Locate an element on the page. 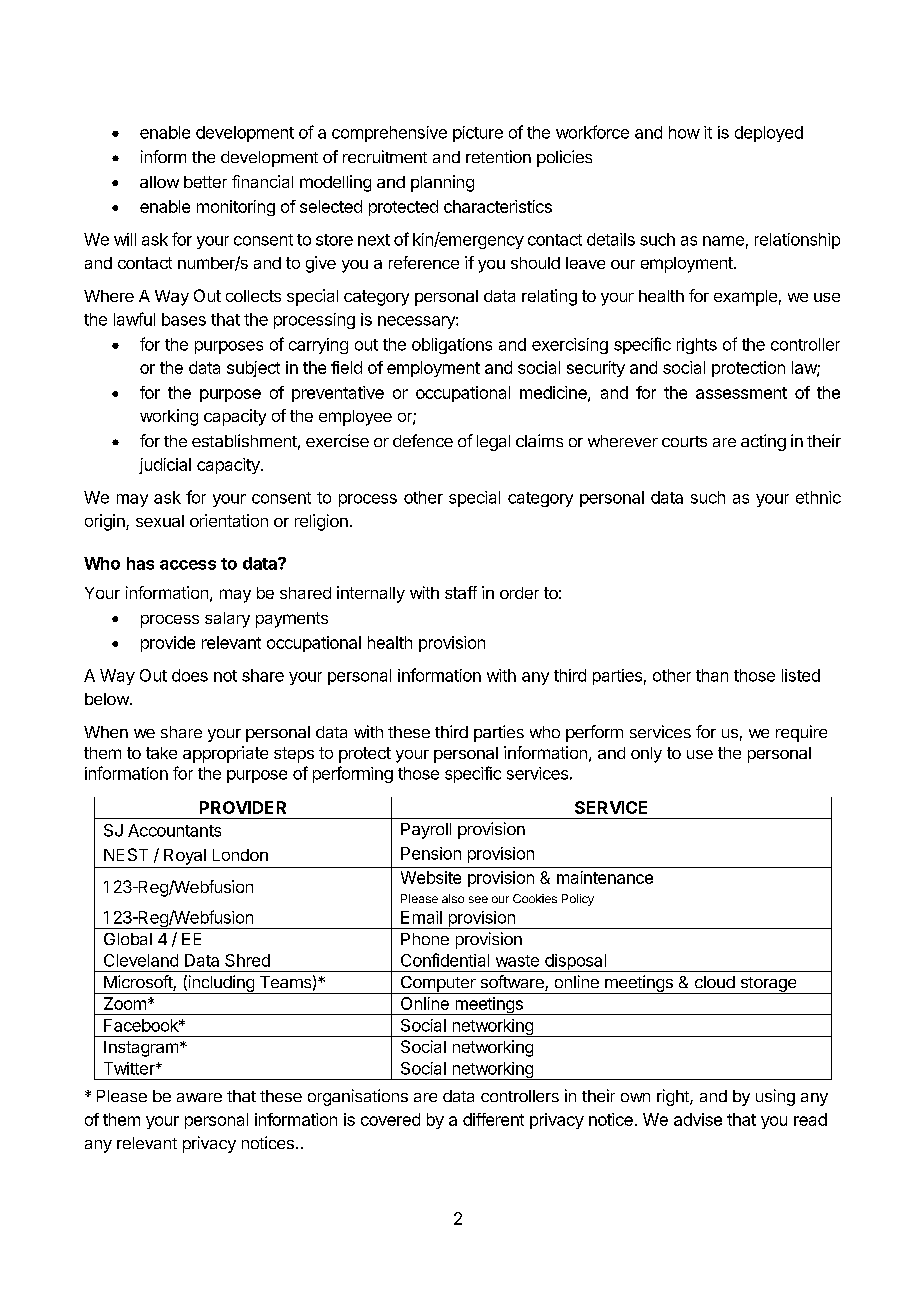  judicial is located at coordinates (165, 466).
